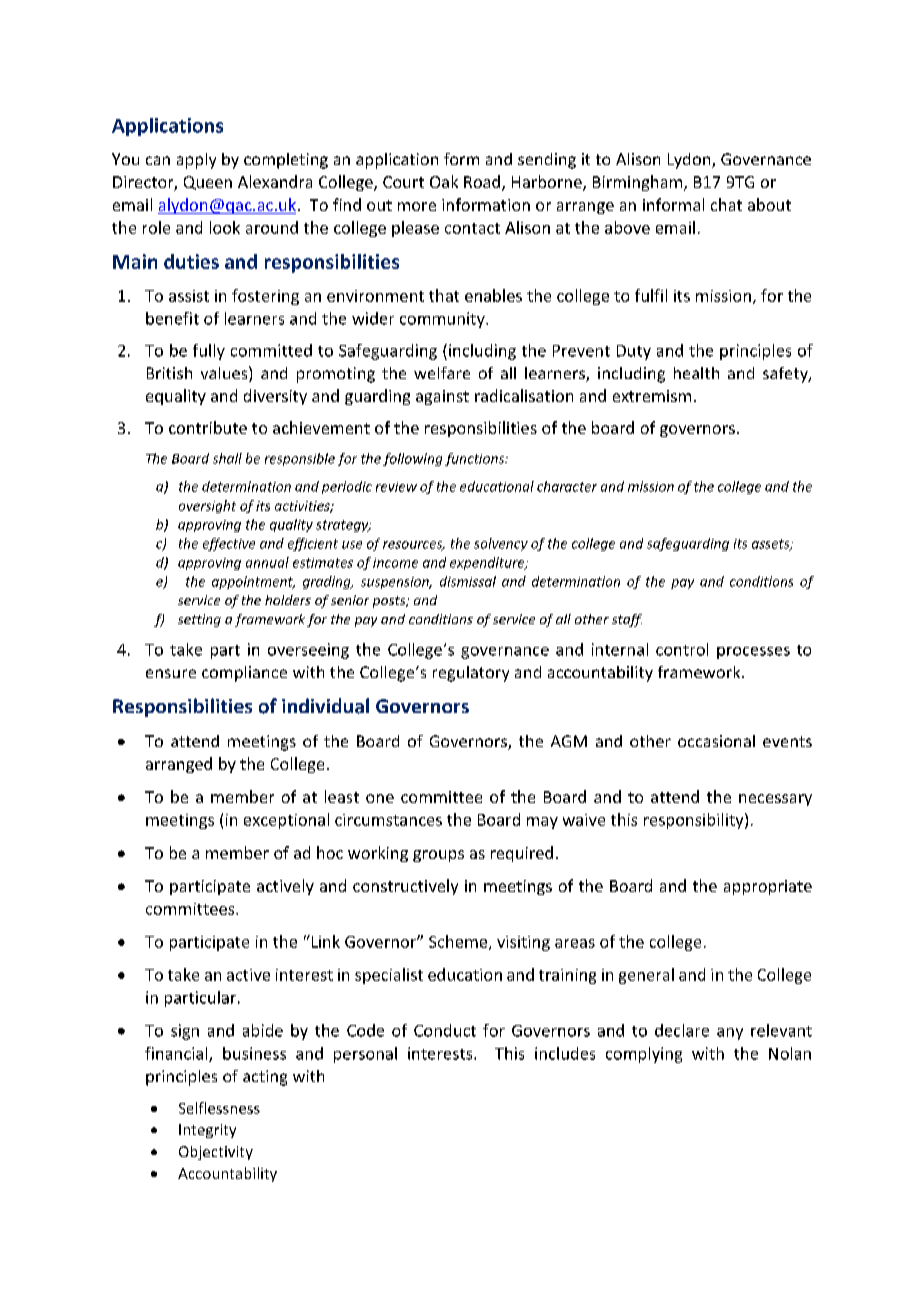 The image size is (924, 1308). I want to click on Queen, so click(208, 183).
